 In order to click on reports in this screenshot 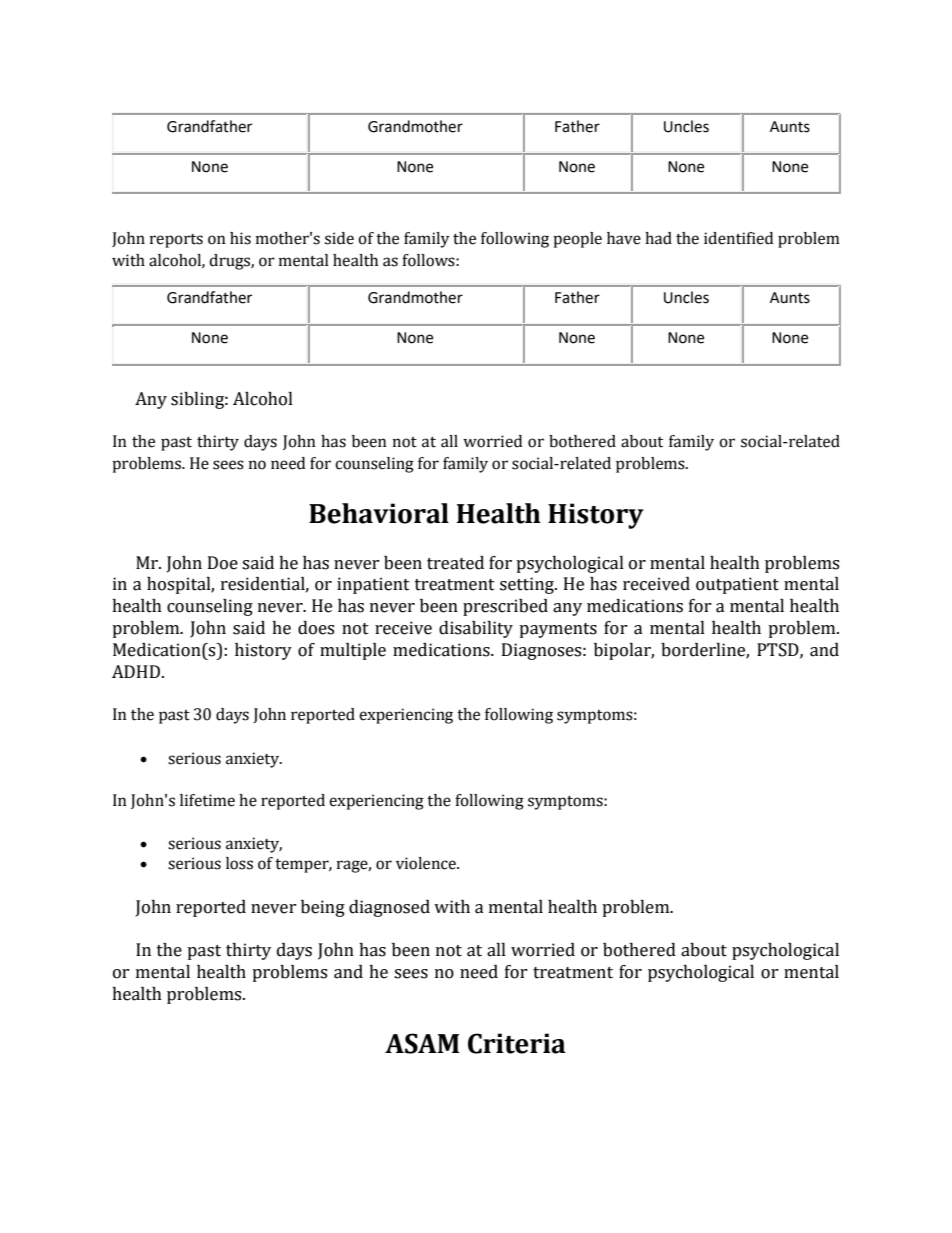, I will do `click(176, 241)`.
